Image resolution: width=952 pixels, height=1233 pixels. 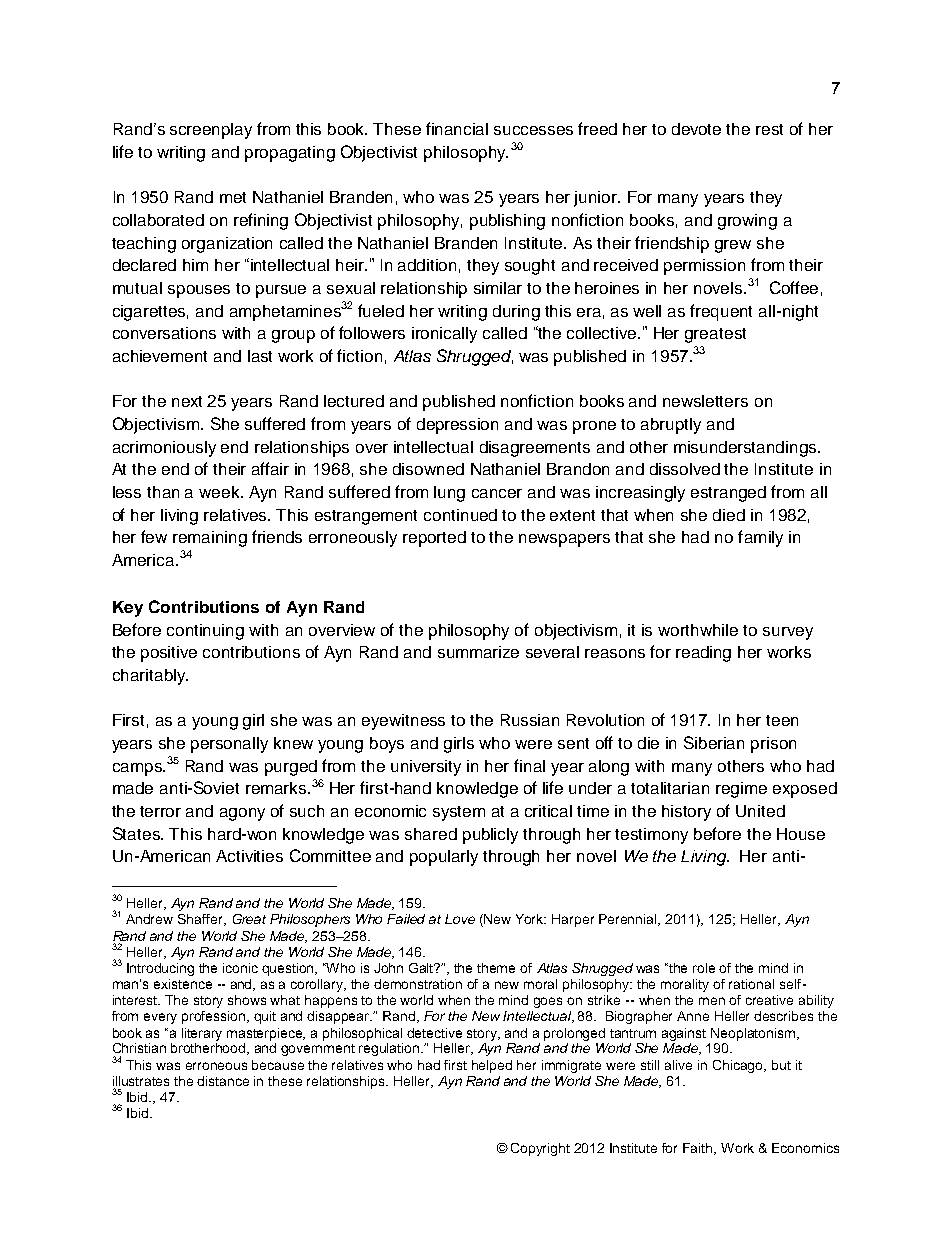 What do you see at coordinates (478, 652) in the document?
I see `summarize` at bounding box center [478, 652].
